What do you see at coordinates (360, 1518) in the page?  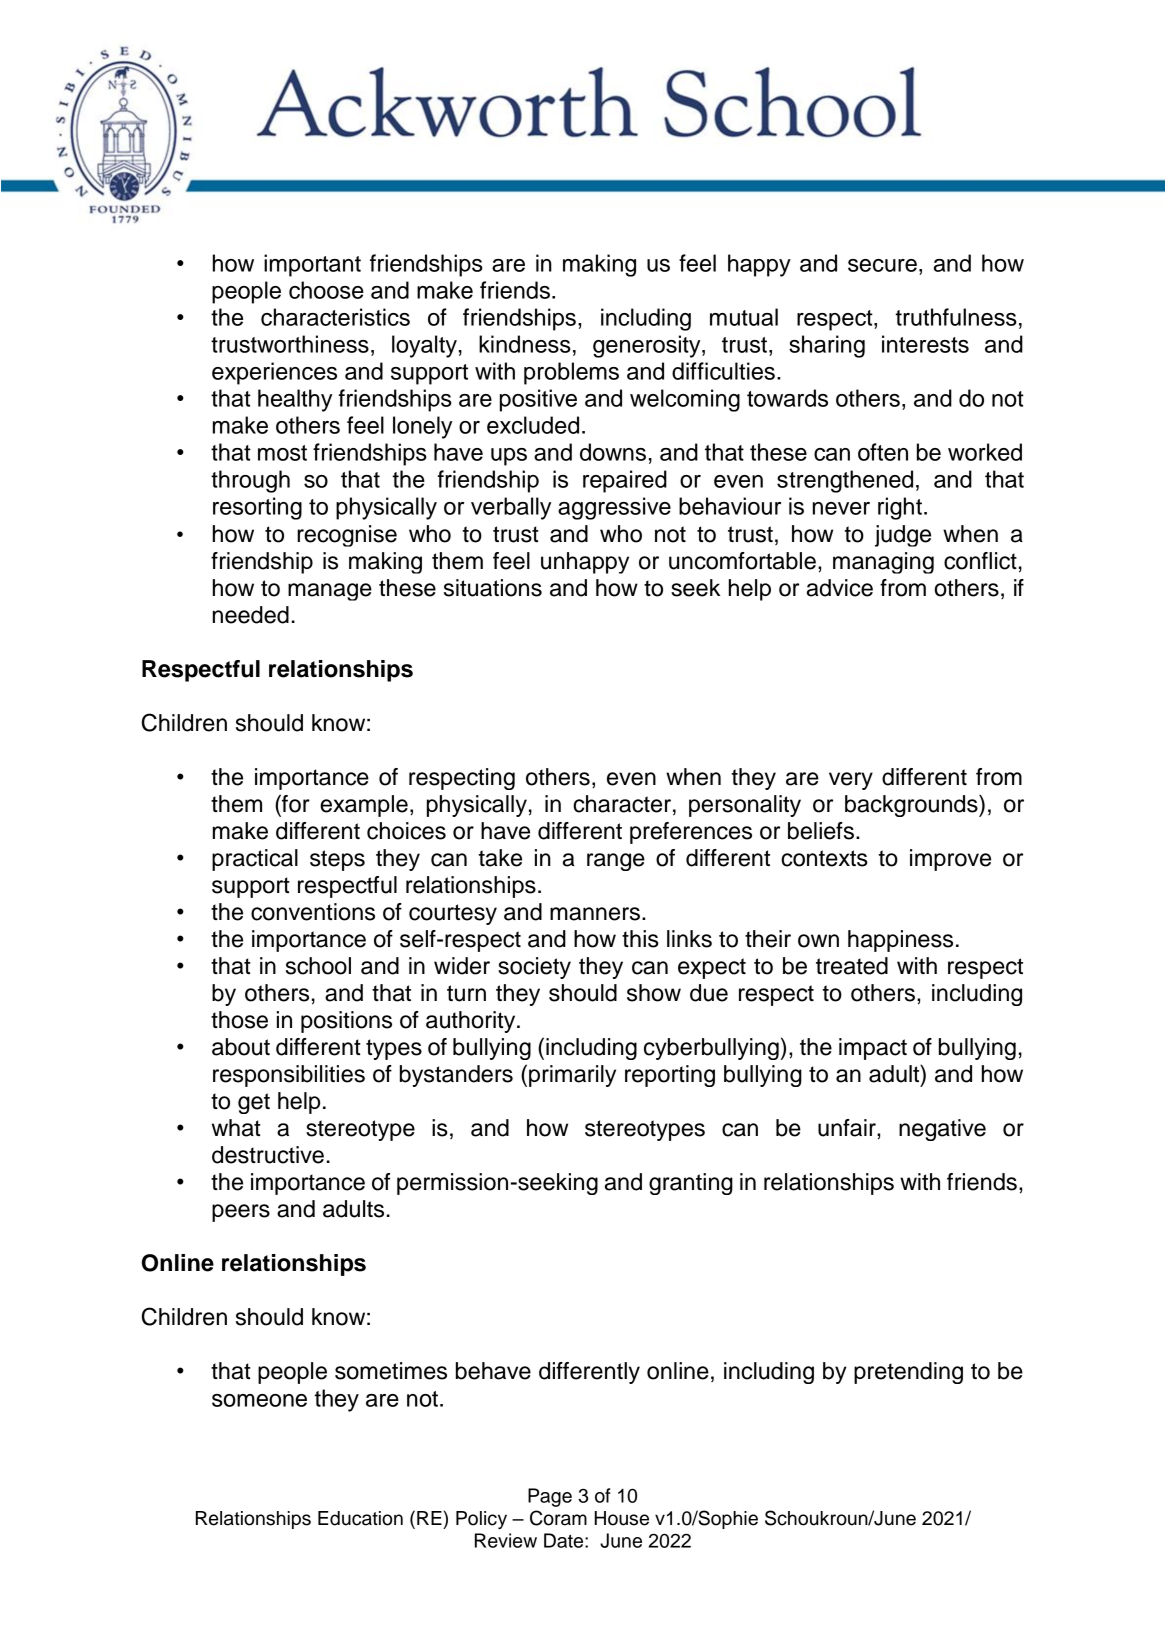 I see `Education` at bounding box center [360, 1518].
